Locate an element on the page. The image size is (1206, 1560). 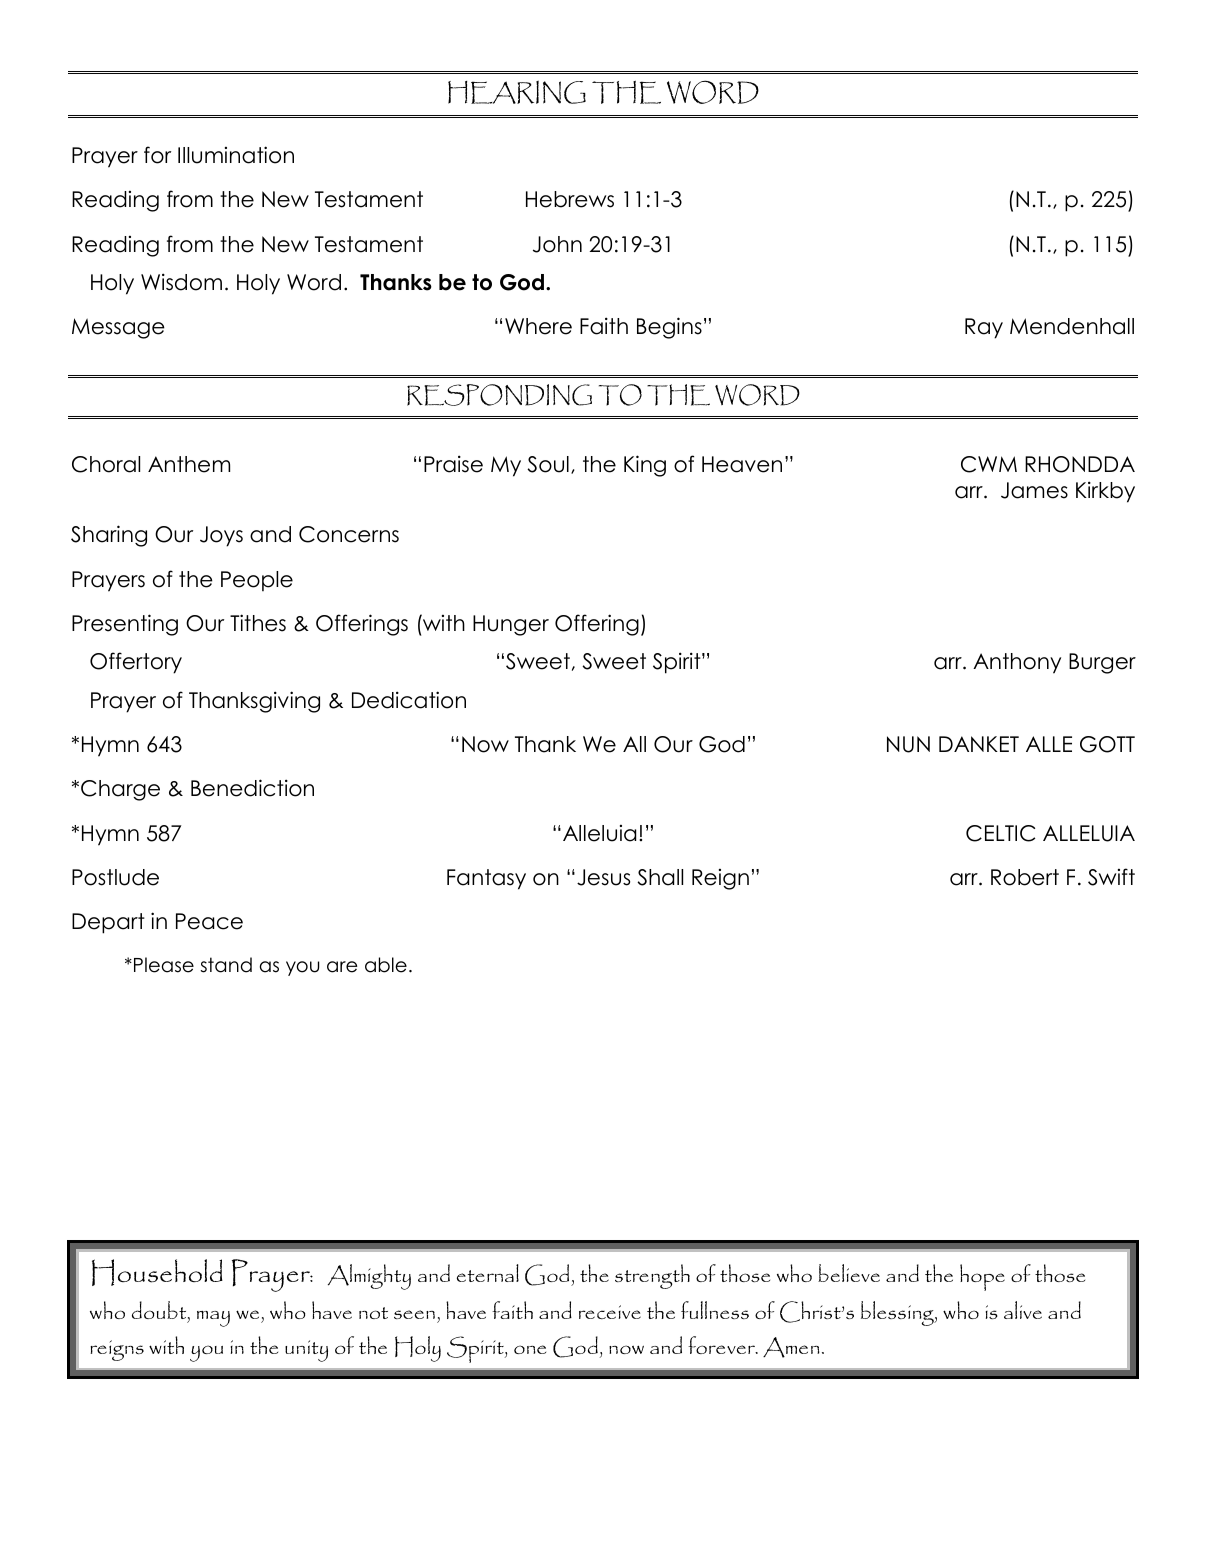
HEARING is located at coordinates (517, 92).
